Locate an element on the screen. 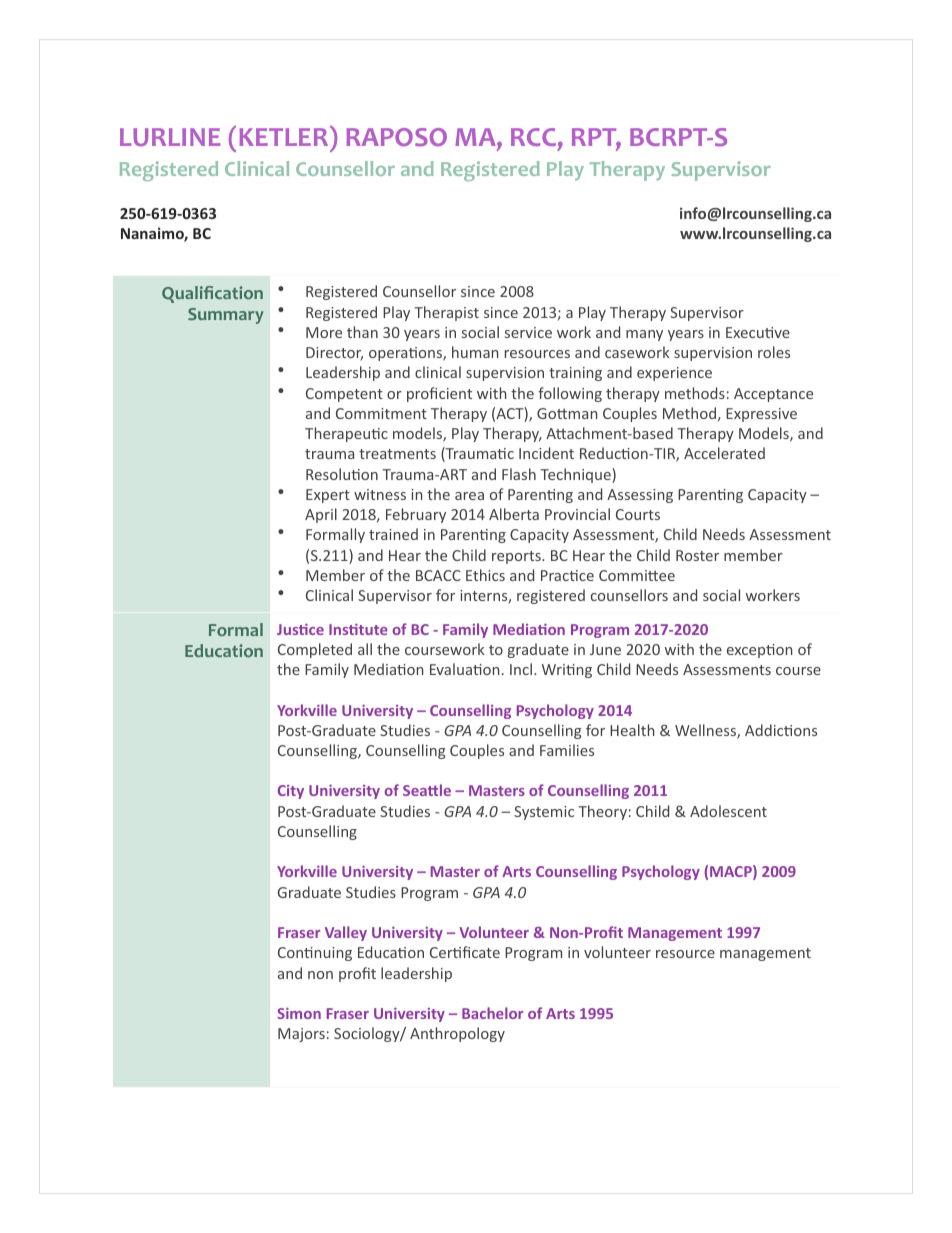  Families is located at coordinates (567, 750).
